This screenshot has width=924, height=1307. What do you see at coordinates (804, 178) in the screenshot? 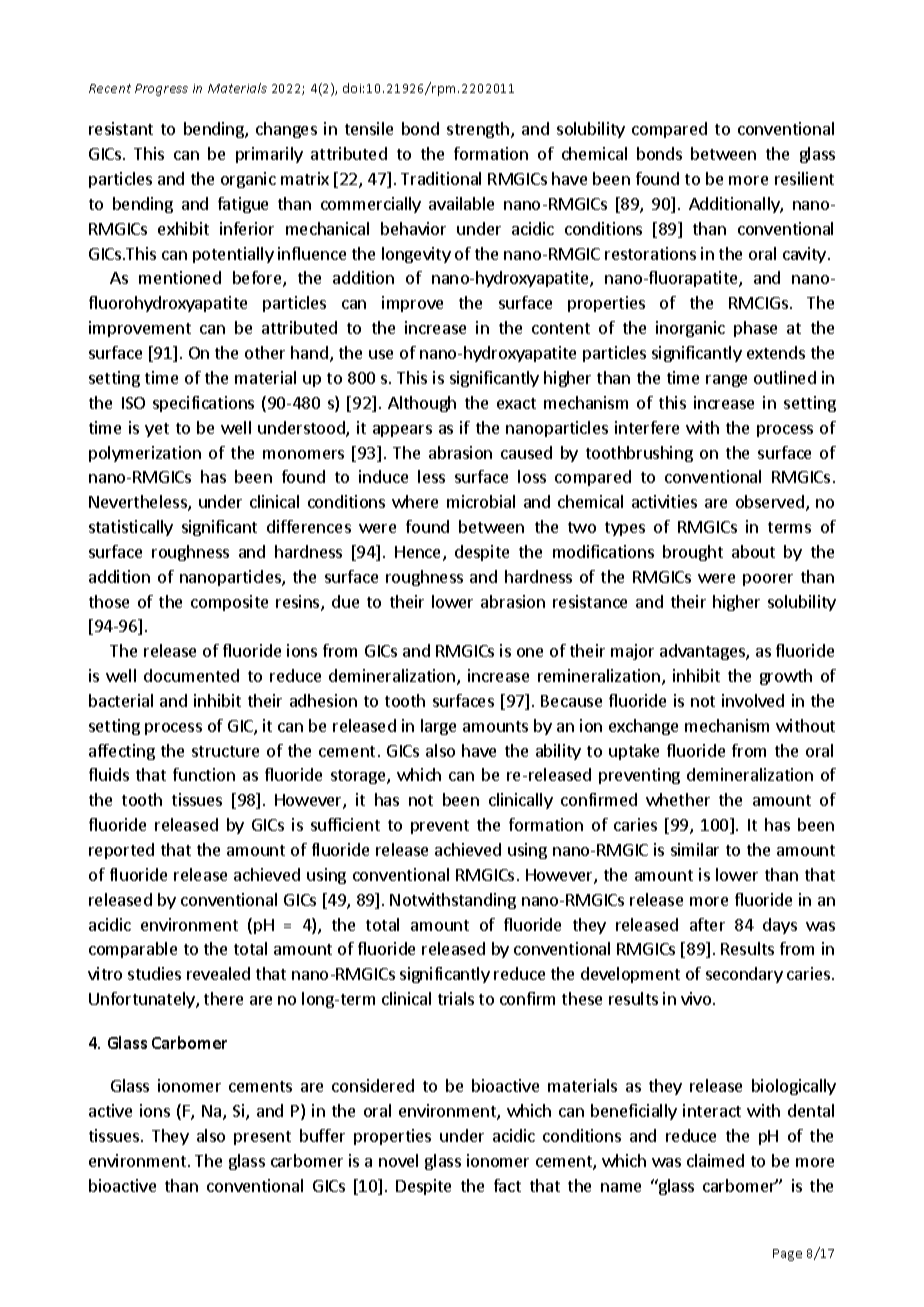
I see `resilient` at bounding box center [804, 178].
